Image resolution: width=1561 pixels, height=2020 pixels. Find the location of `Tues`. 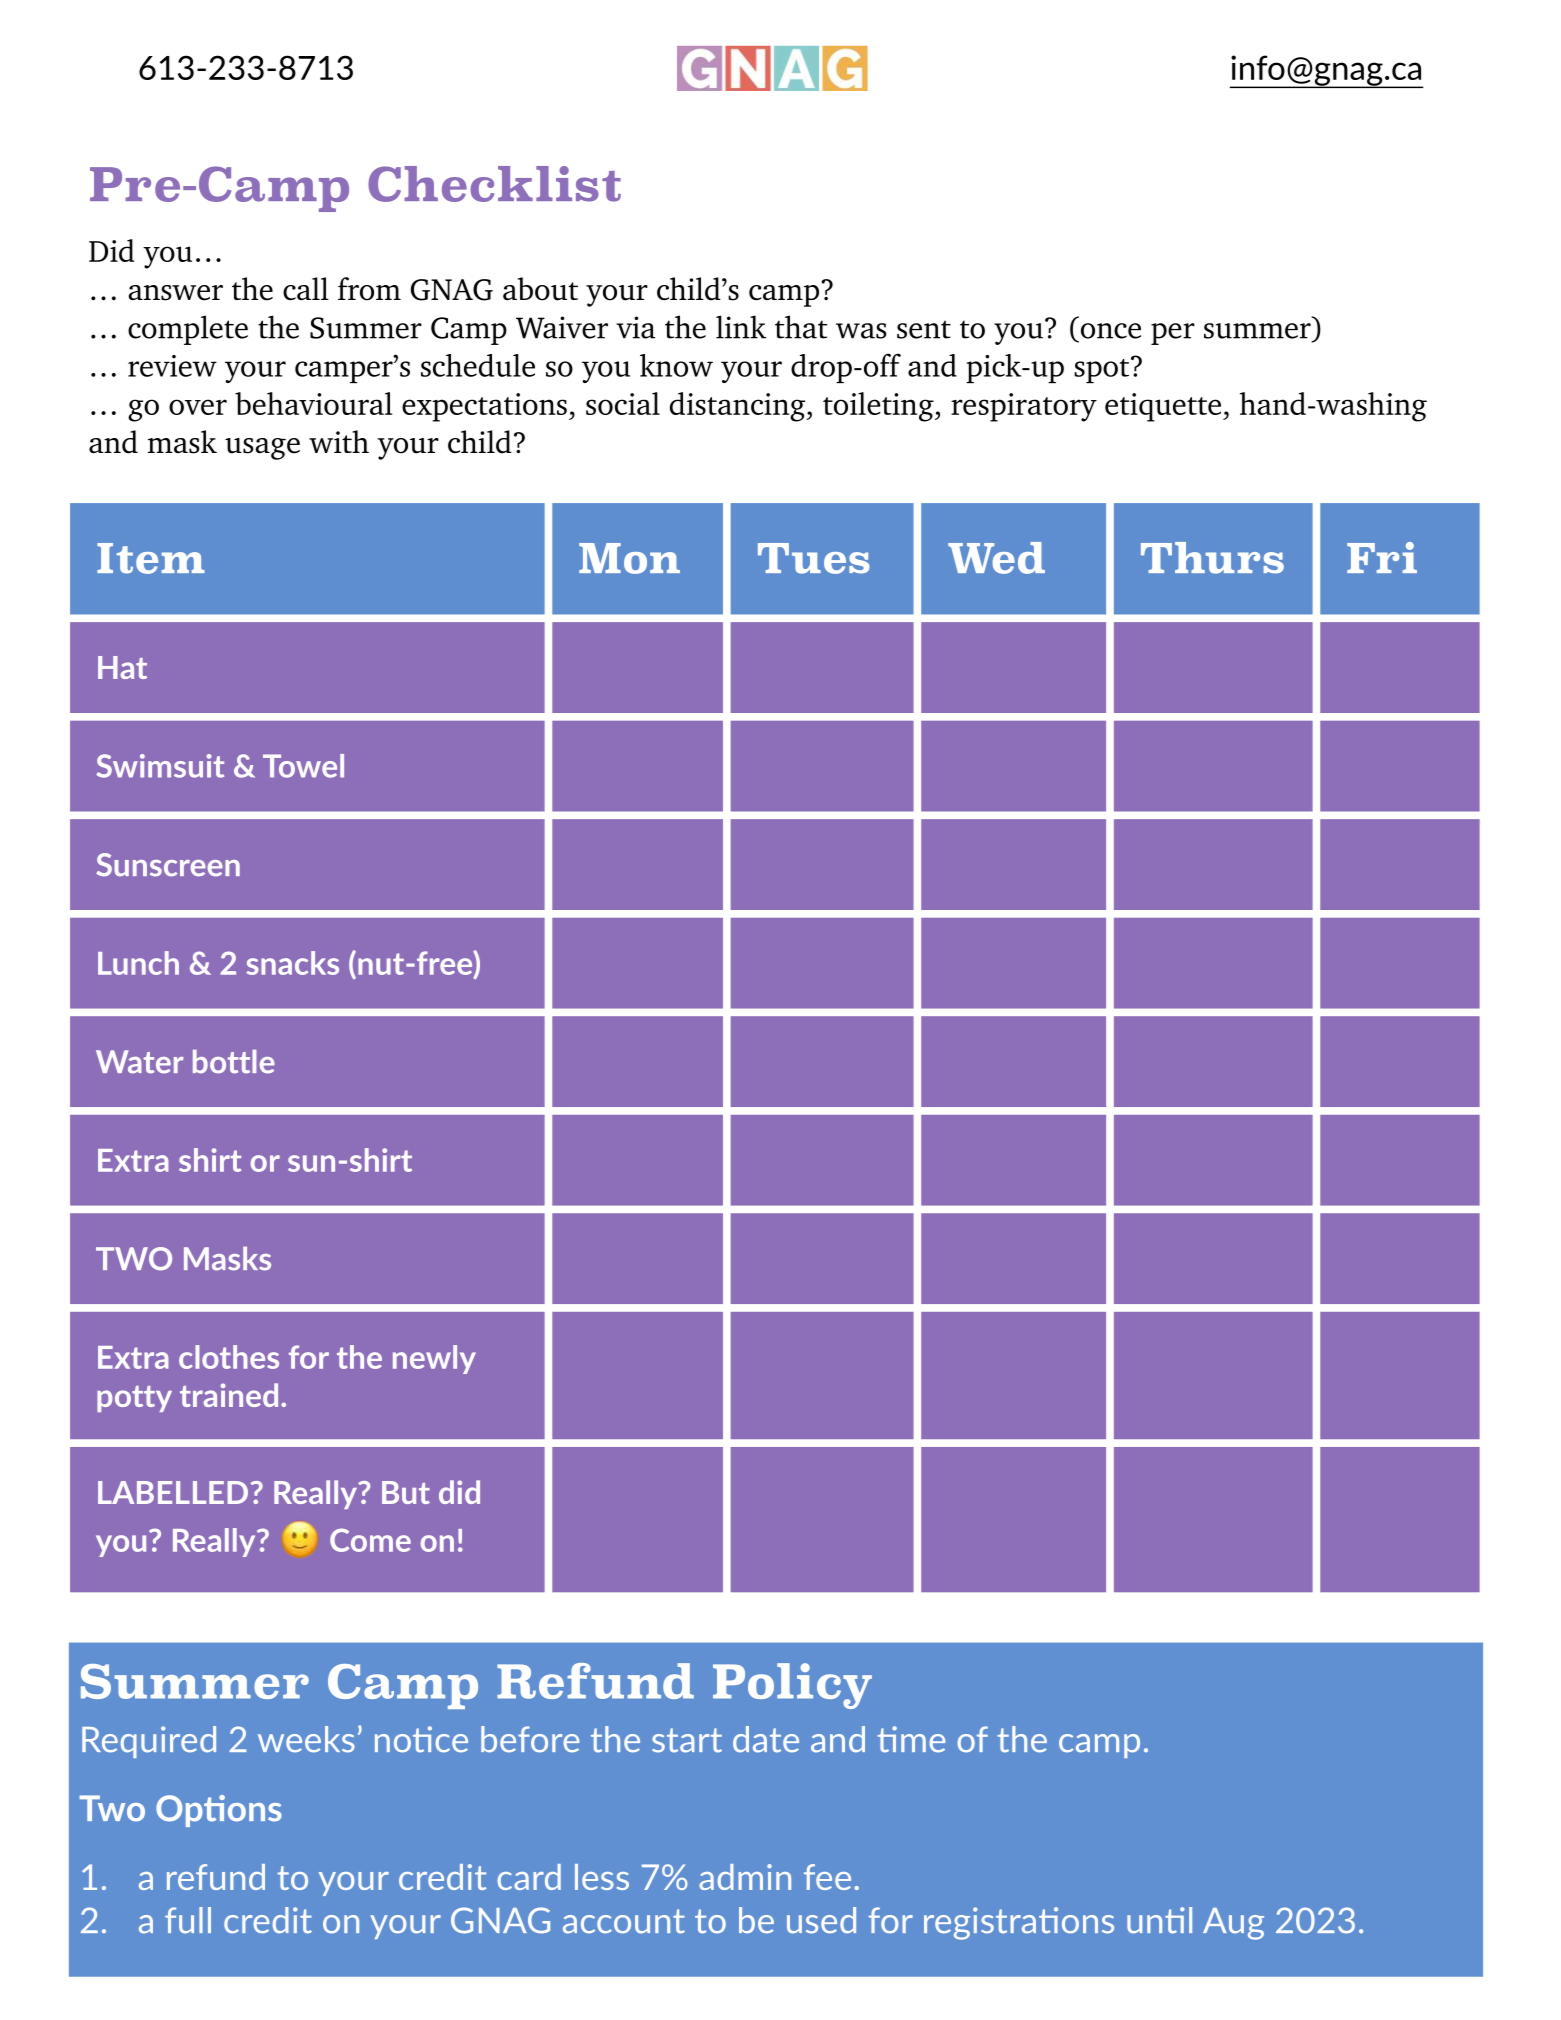

Tues is located at coordinates (814, 558).
